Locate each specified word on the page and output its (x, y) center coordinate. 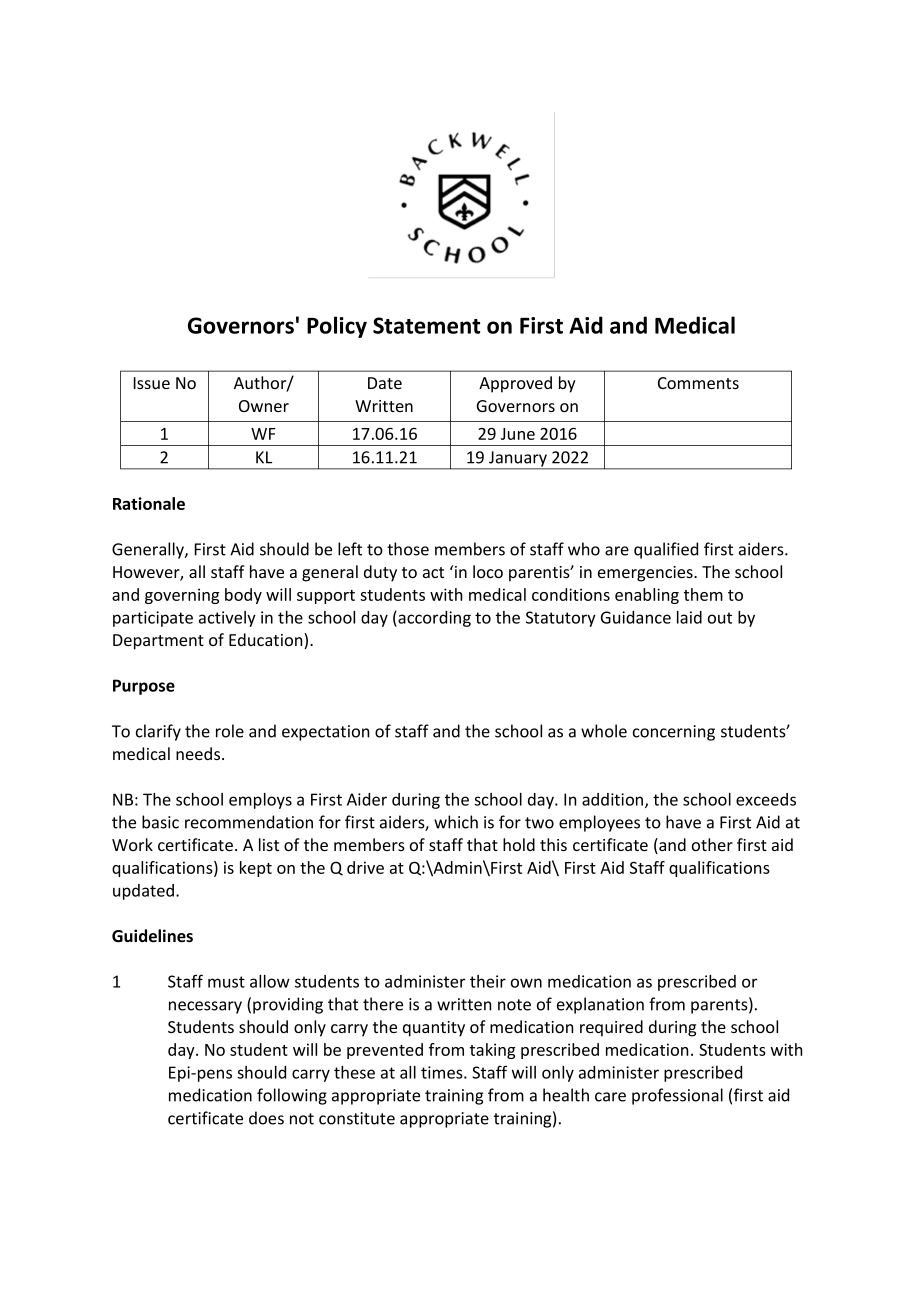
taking (492, 1051)
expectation (326, 733)
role (230, 731)
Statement (426, 325)
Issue (152, 383)
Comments (698, 383)
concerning (674, 733)
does (266, 1118)
